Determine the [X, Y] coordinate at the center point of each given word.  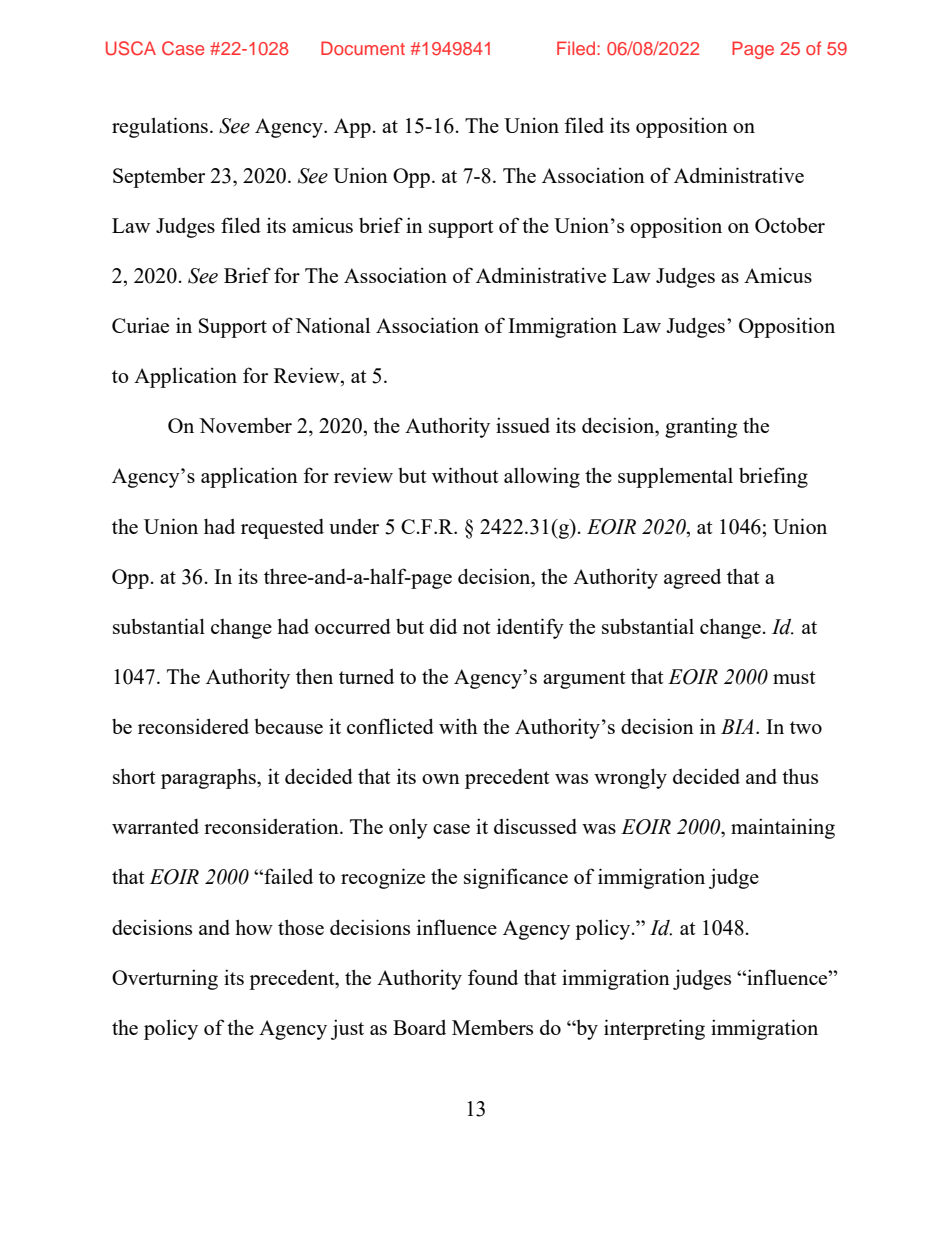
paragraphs [209, 779]
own [441, 779]
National [332, 325]
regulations [160, 127]
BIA [737, 726]
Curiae [140, 325]
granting [701, 427]
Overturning [165, 979]
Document [363, 48]
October [790, 225]
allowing [542, 477]
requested [282, 529]
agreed [692, 579]
